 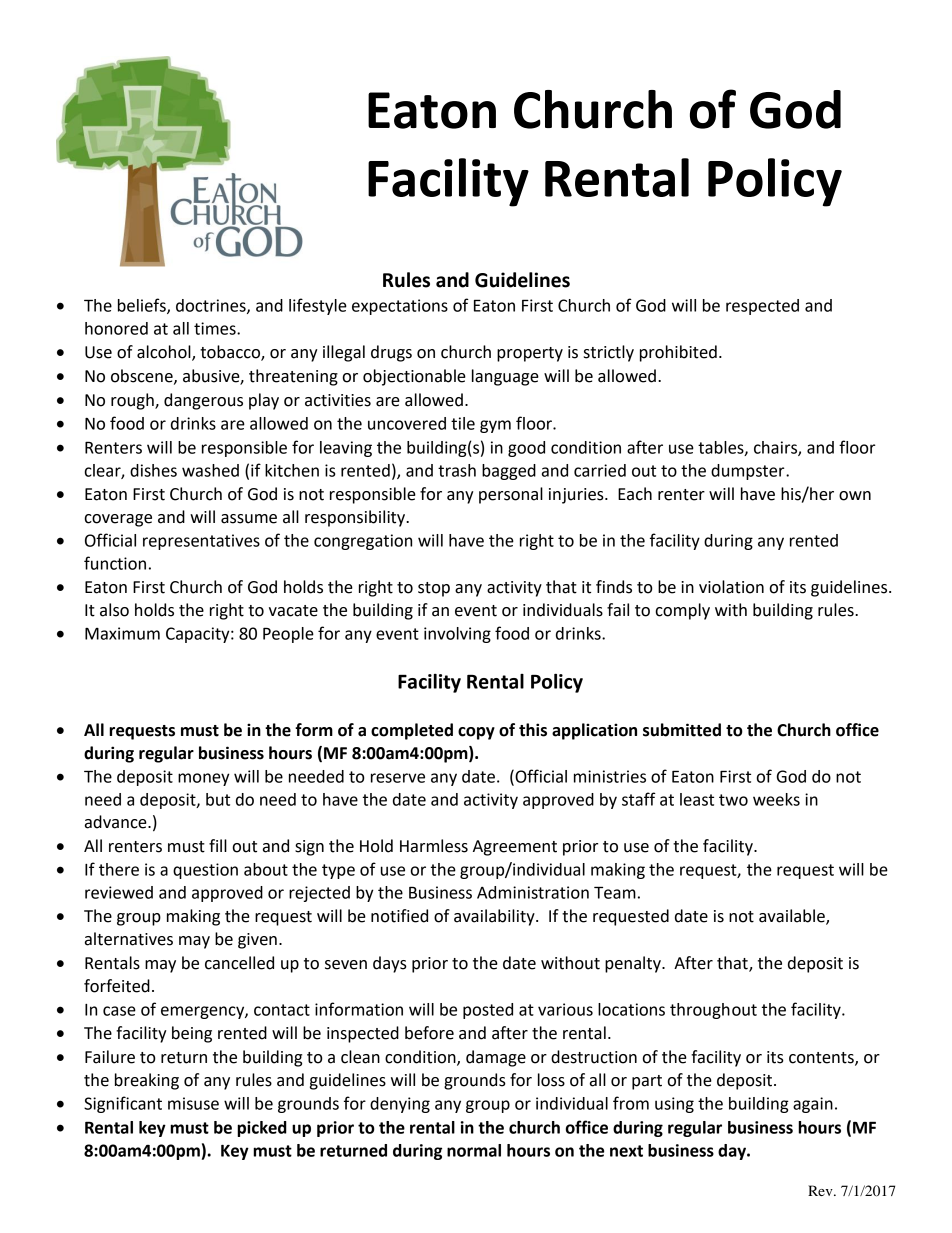 I want to click on property, so click(x=530, y=354).
